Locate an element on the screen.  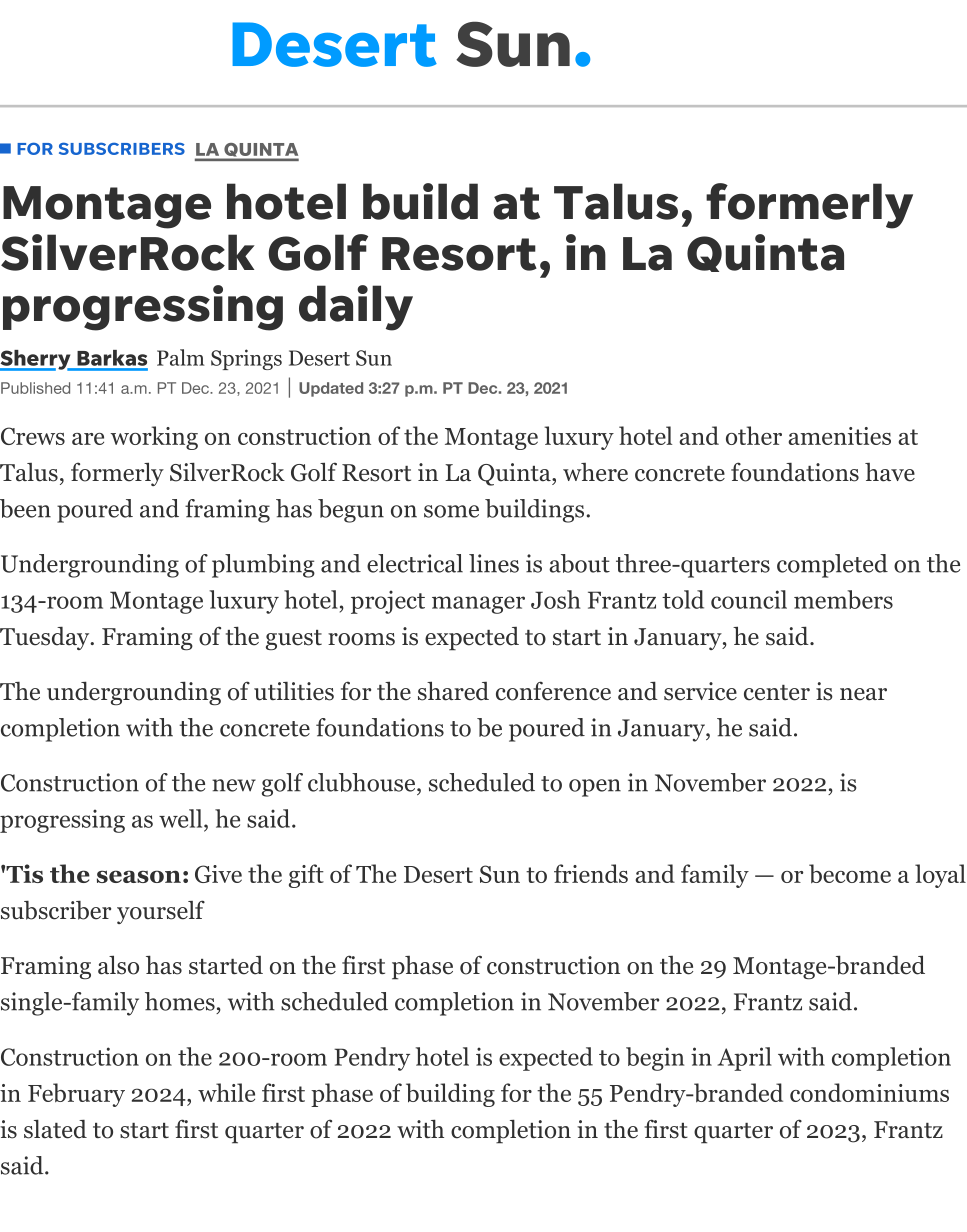
some is located at coordinates (451, 511).
